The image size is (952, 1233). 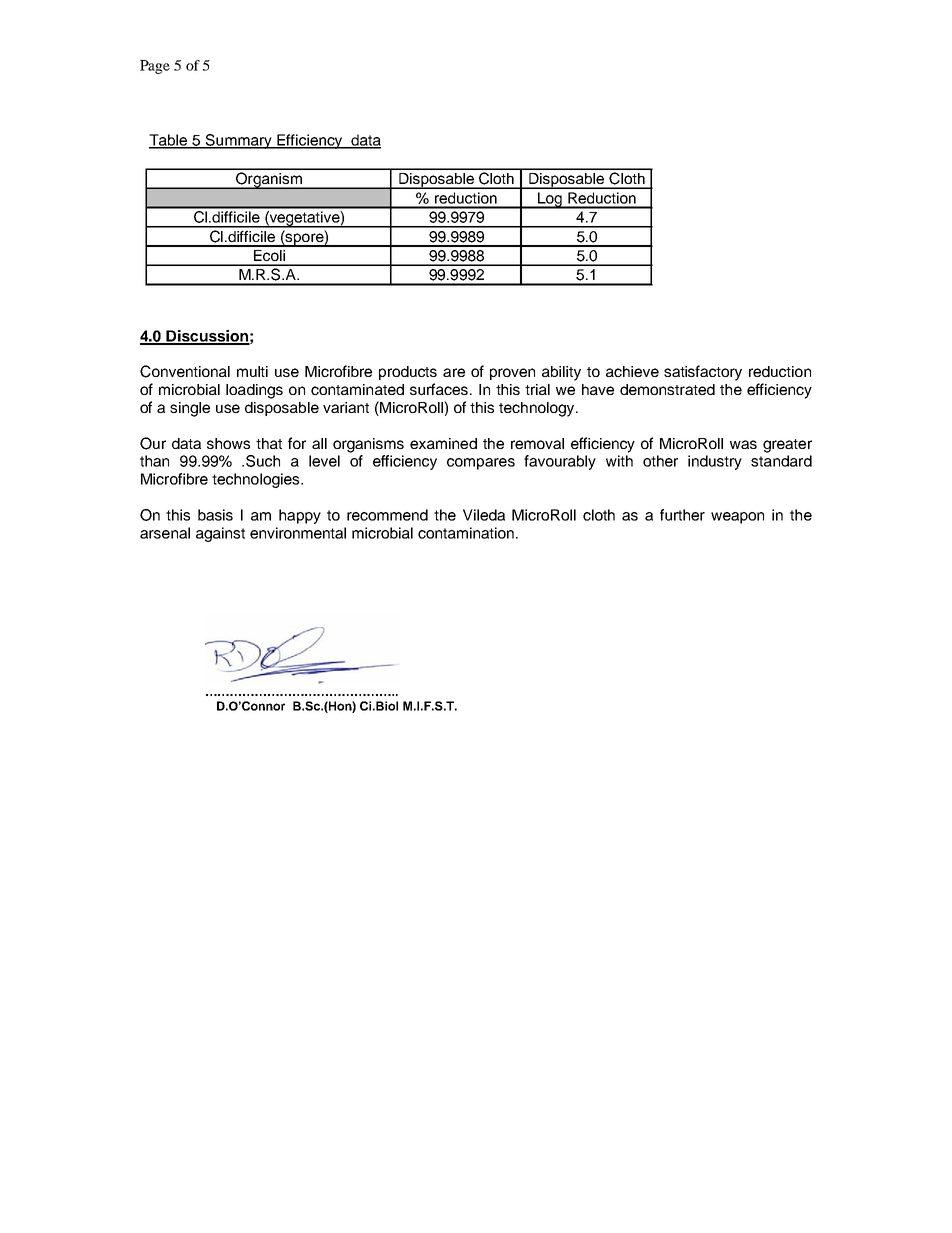 What do you see at coordinates (169, 141) in the document?
I see `Table` at bounding box center [169, 141].
